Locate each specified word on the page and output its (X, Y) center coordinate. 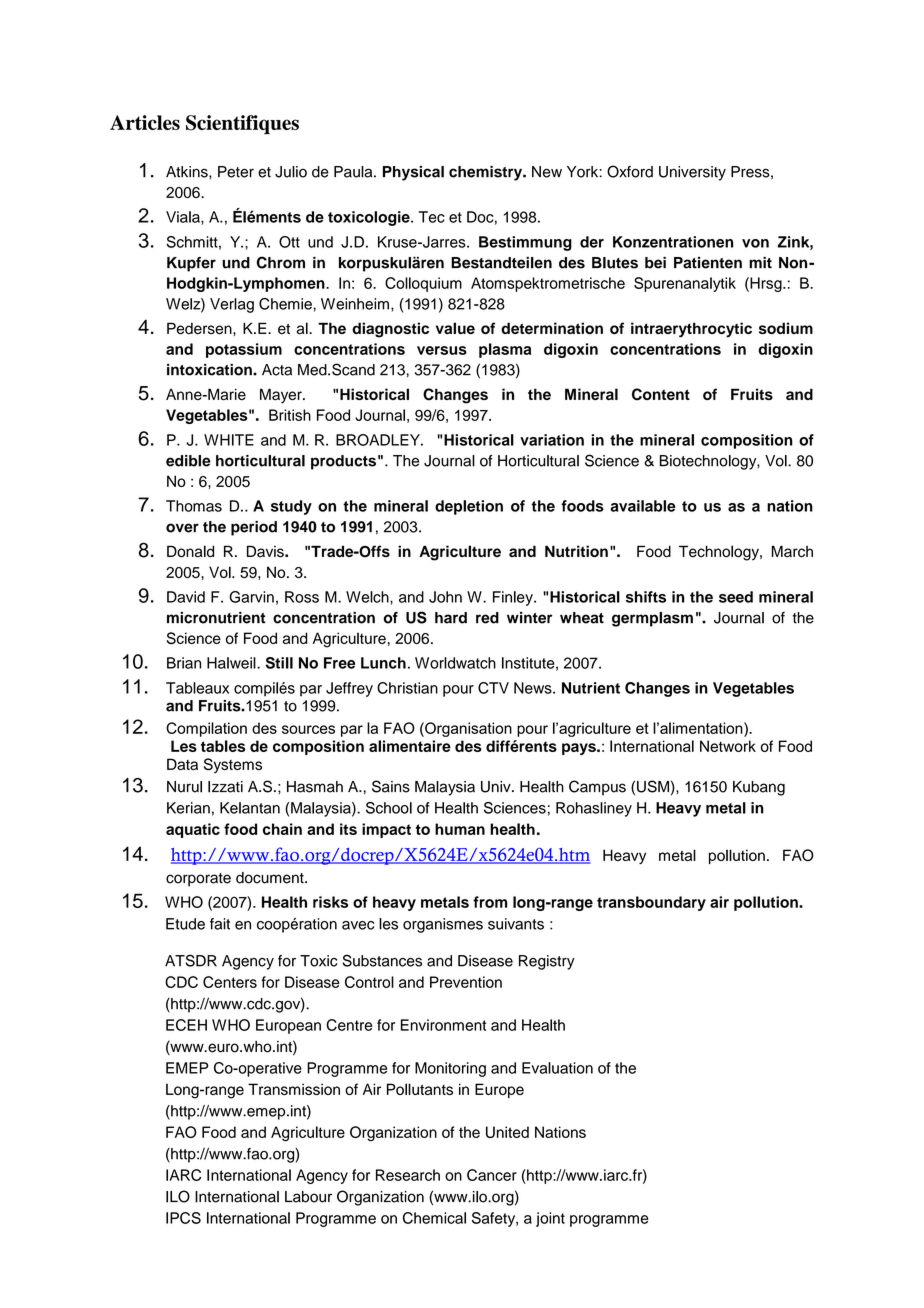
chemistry (486, 173)
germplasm (652, 619)
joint (550, 1219)
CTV (493, 688)
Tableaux (197, 688)
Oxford (630, 171)
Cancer (492, 1175)
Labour (308, 1197)
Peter (236, 172)
